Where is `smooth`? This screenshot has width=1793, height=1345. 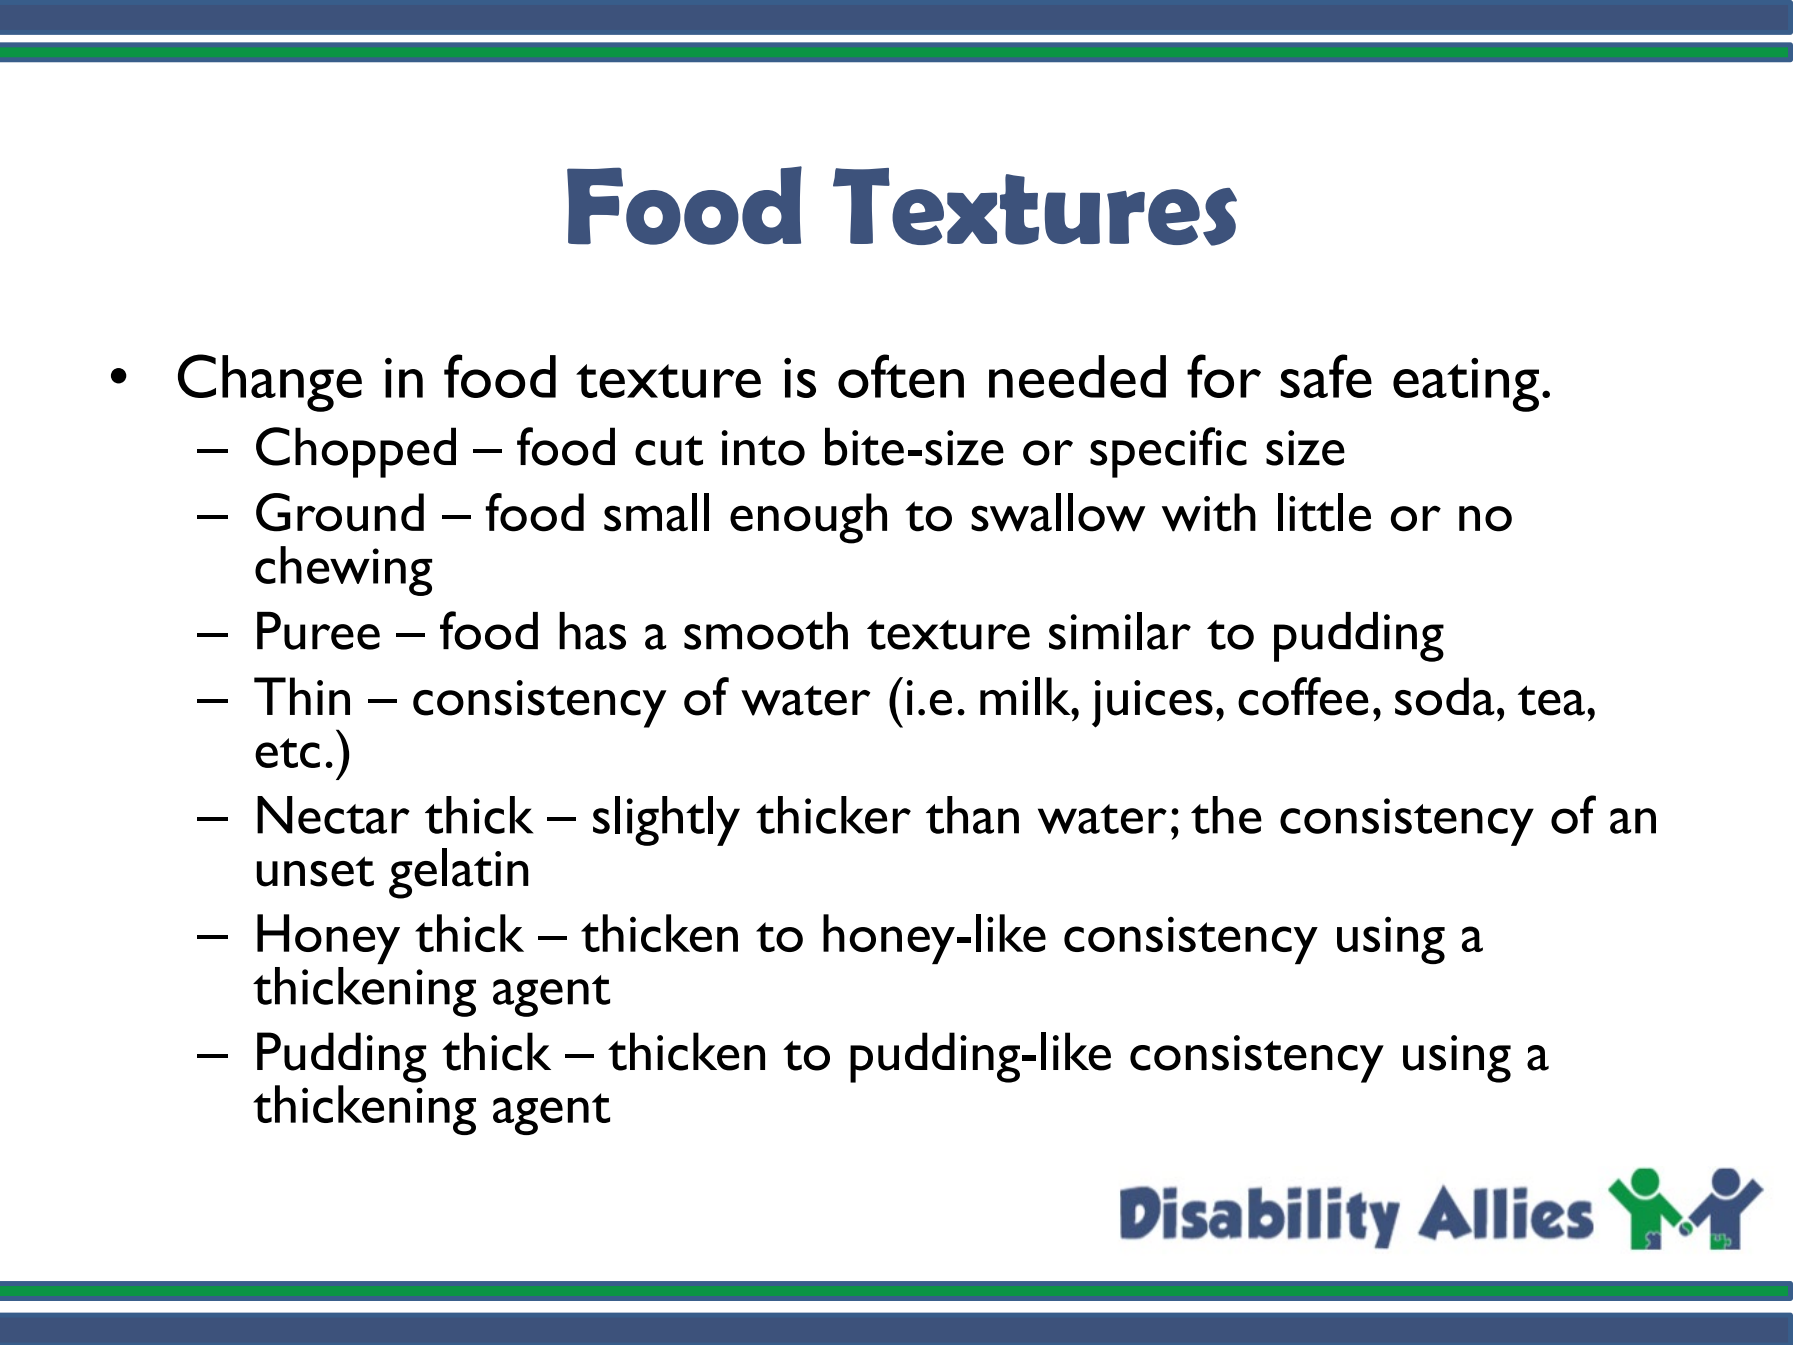 smooth is located at coordinates (766, 631).
